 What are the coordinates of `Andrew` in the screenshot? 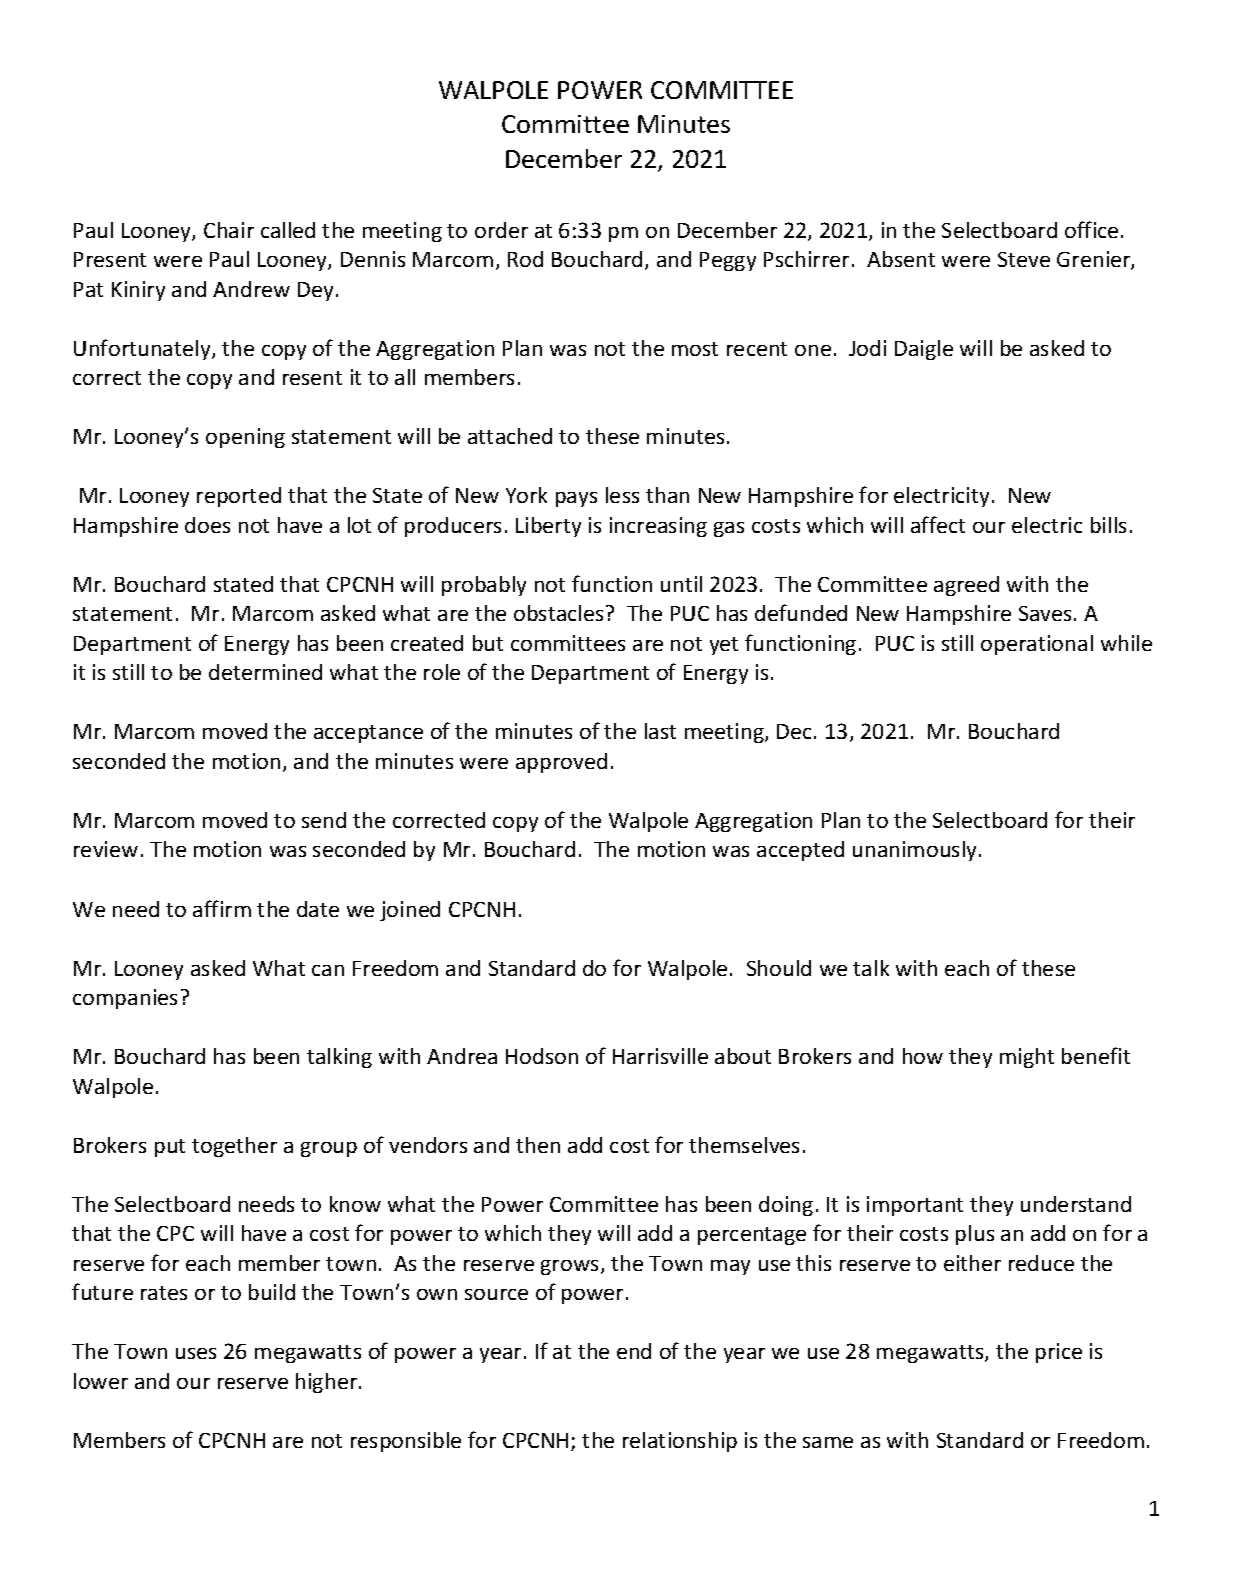 It's located at (251, 289).
